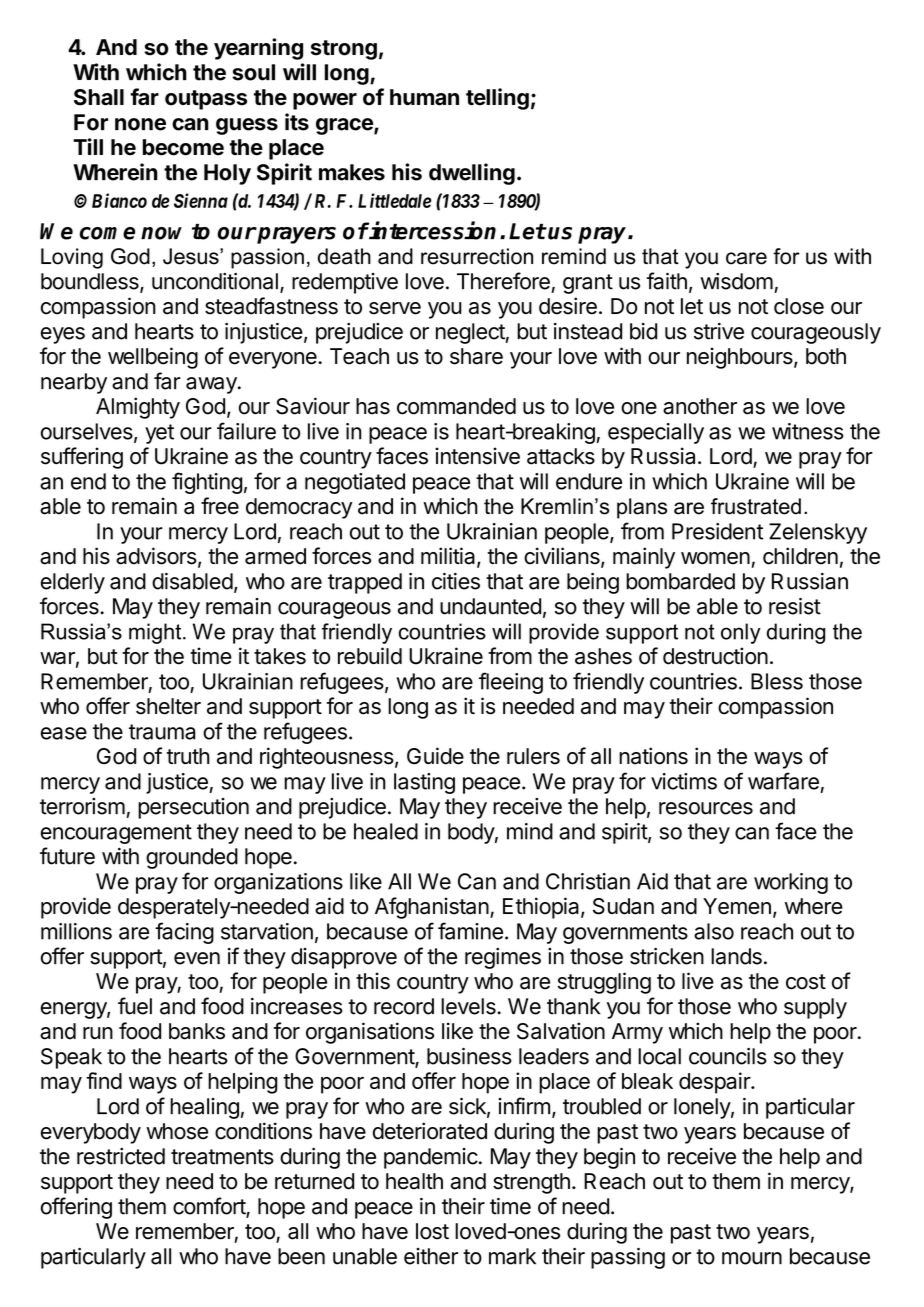 The height and width of the page is (1307, 924). What do you see at coordinates (159, 434) in the page?
I see `yet` at bounding box center [159, 434].
